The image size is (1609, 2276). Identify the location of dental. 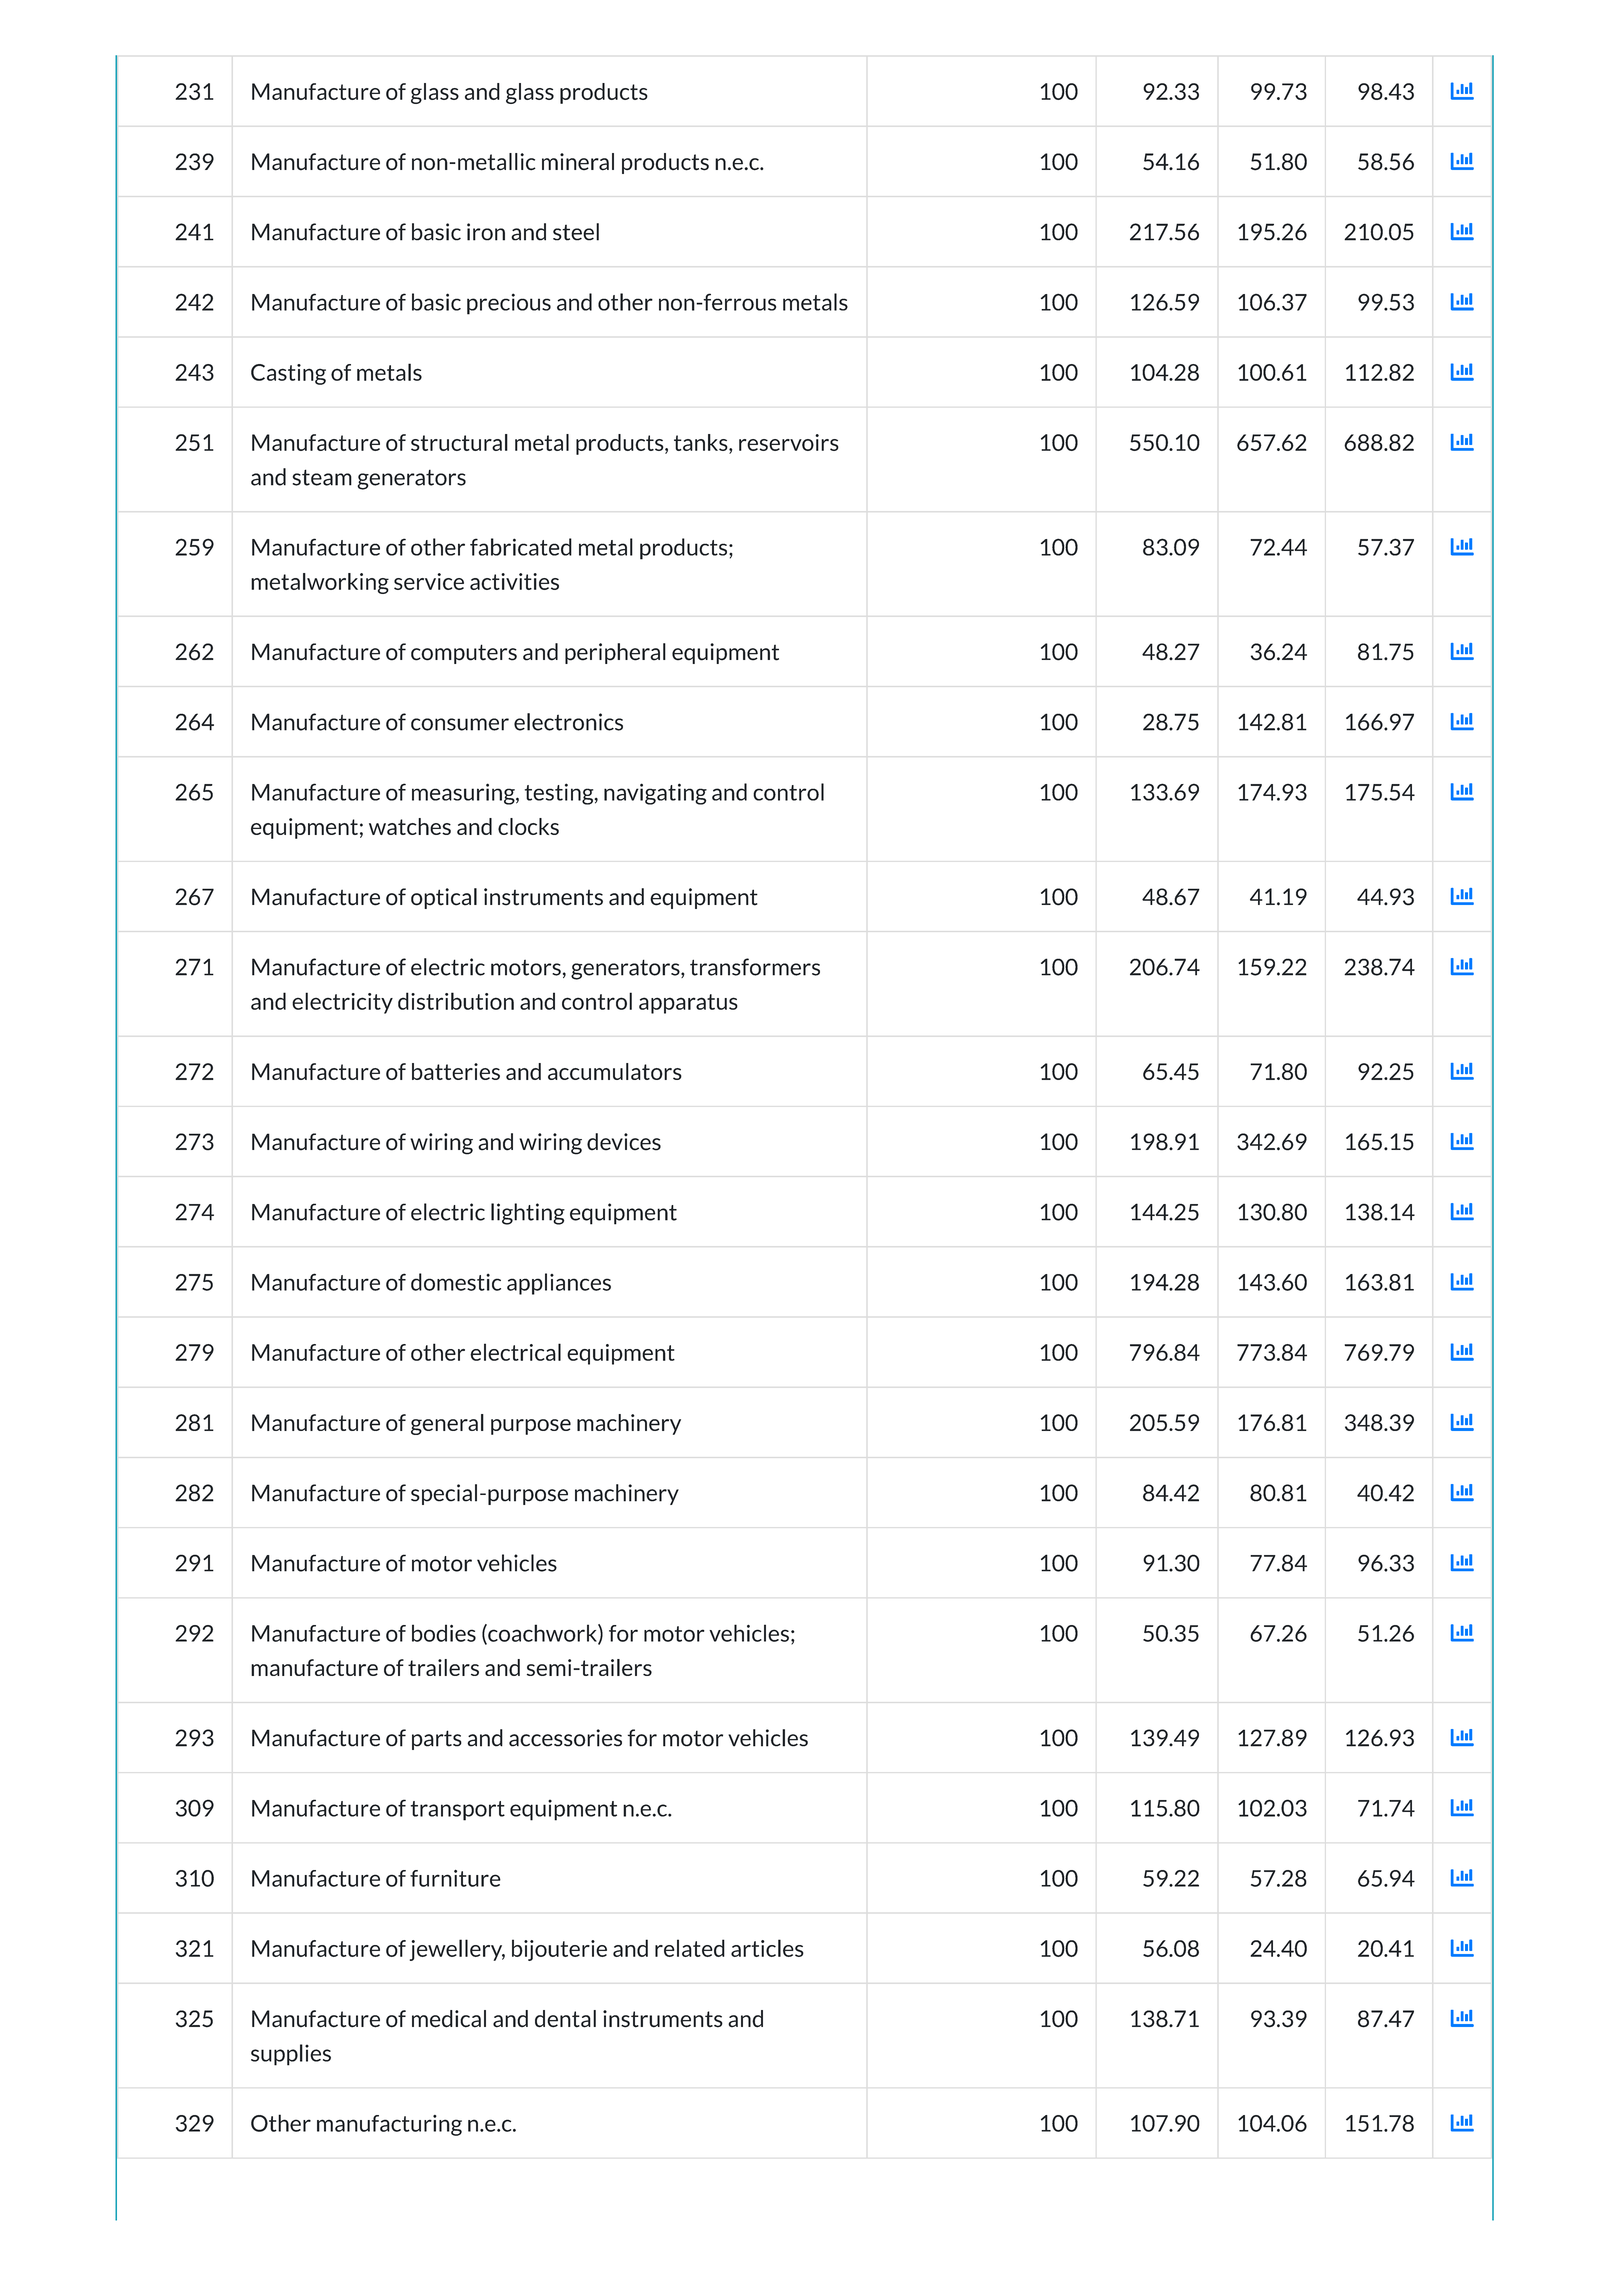
(565, 2019).
